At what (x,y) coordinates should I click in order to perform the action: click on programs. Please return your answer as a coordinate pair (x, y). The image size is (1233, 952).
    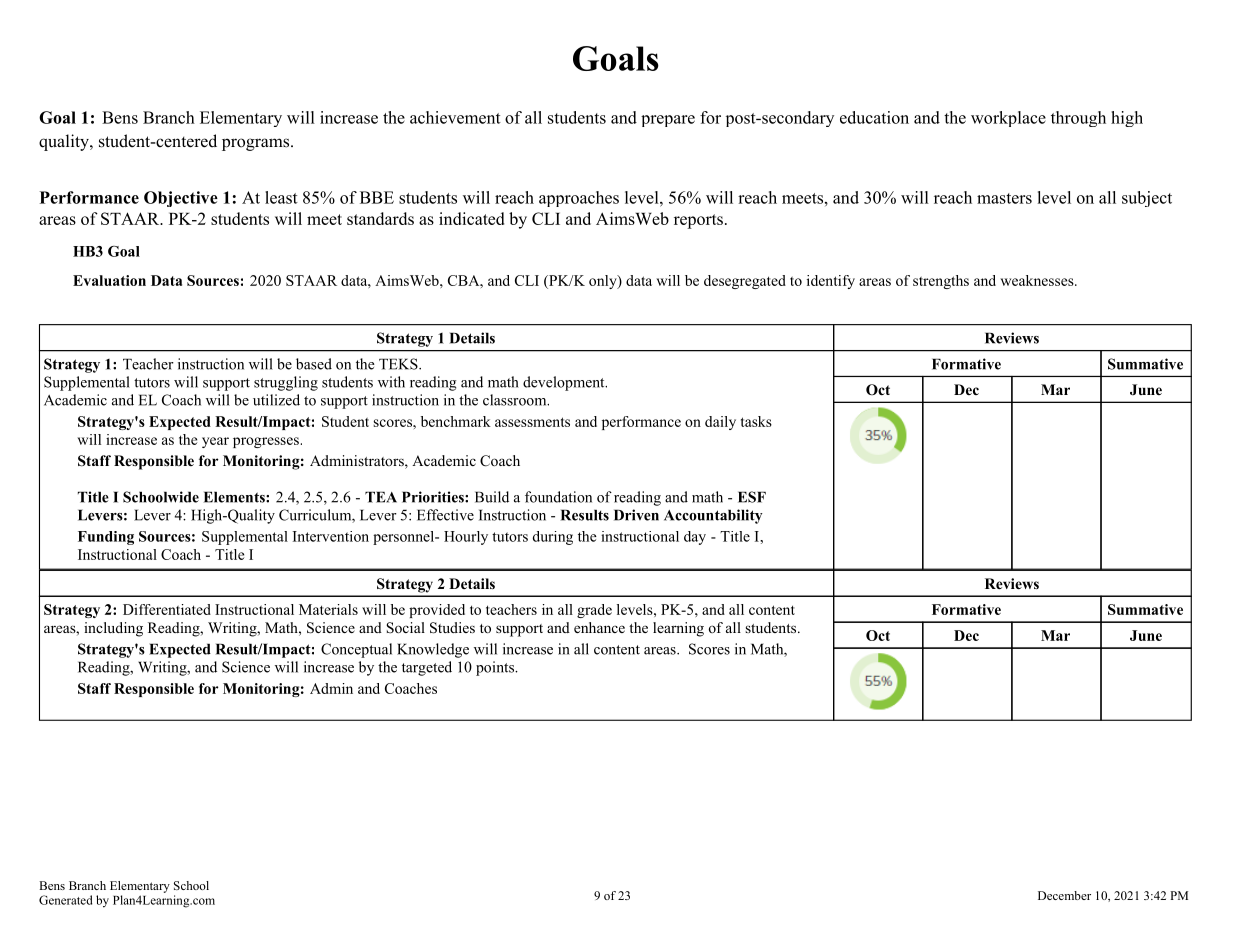
    Looking at the image, I should click on (257, 144).
